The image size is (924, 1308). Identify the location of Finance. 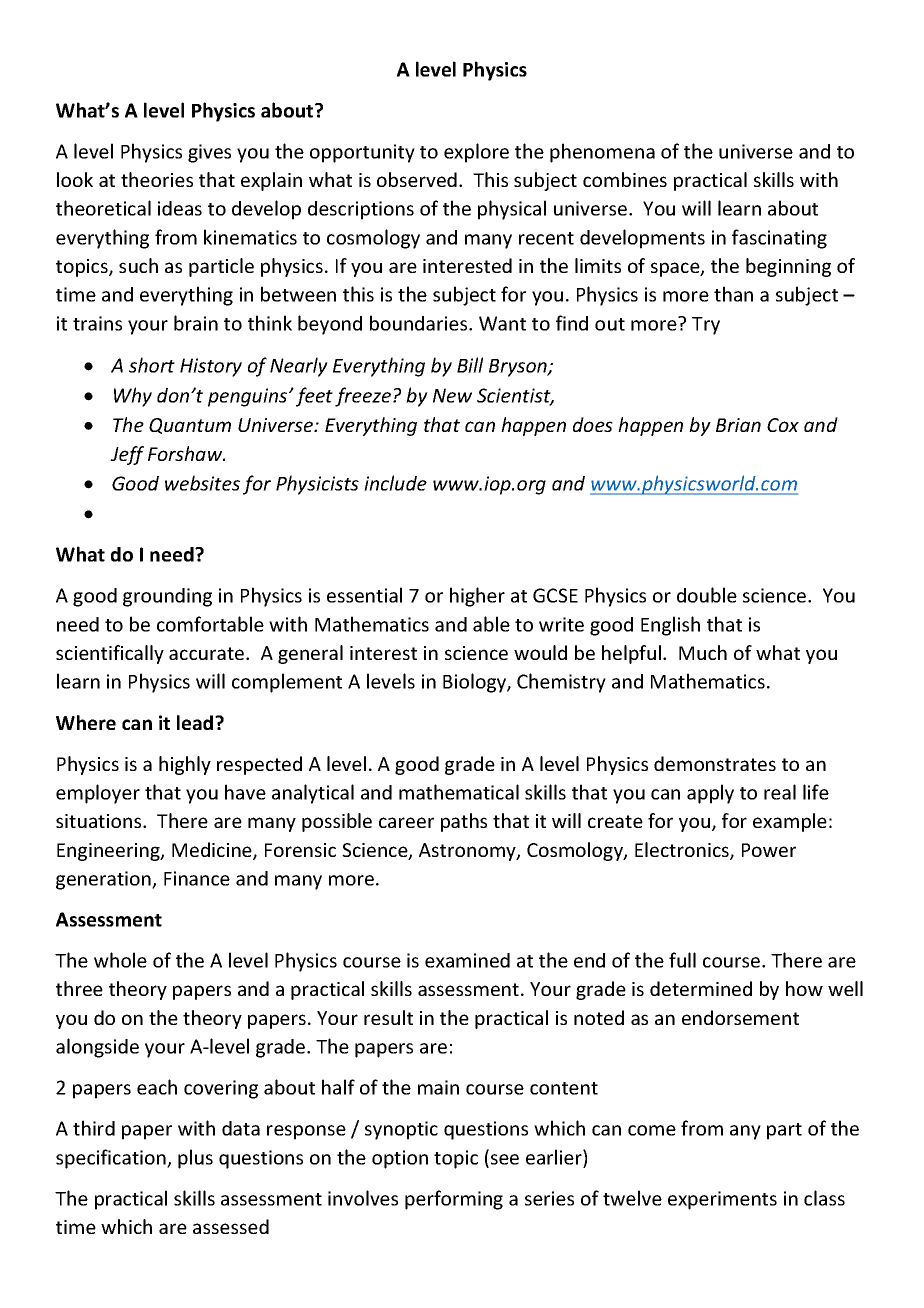
(197, 878).
